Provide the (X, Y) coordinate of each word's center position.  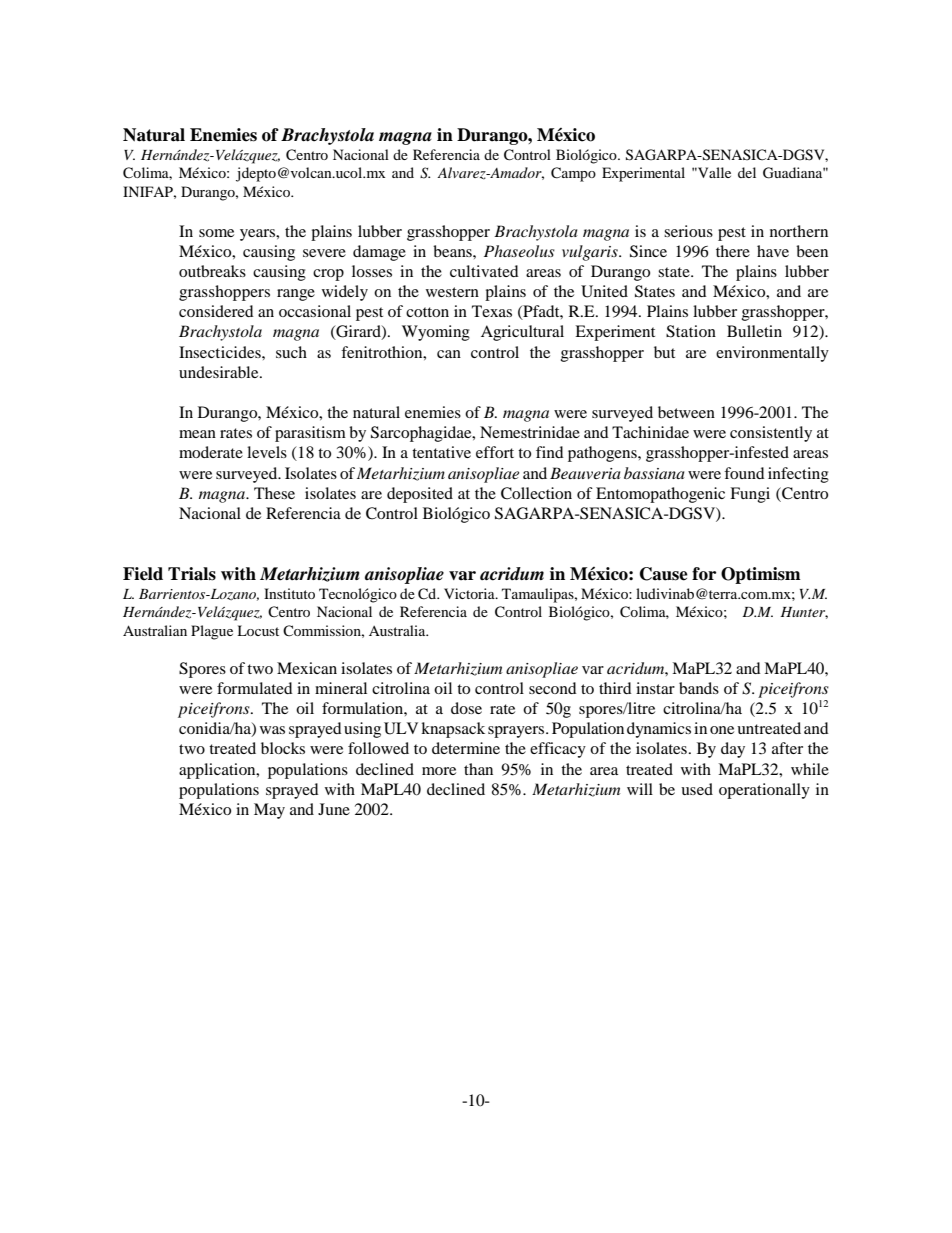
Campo (573, 174)
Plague (212, 632)
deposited (420, 495)
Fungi (750, 495)
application (218, 771)
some (216, 233)
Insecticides (221, 352)
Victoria (470, 593)
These (274, 493)
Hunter (804, 613)
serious (688, 231)
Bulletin (754, 331)
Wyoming (436, 333)
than (478, 769)
